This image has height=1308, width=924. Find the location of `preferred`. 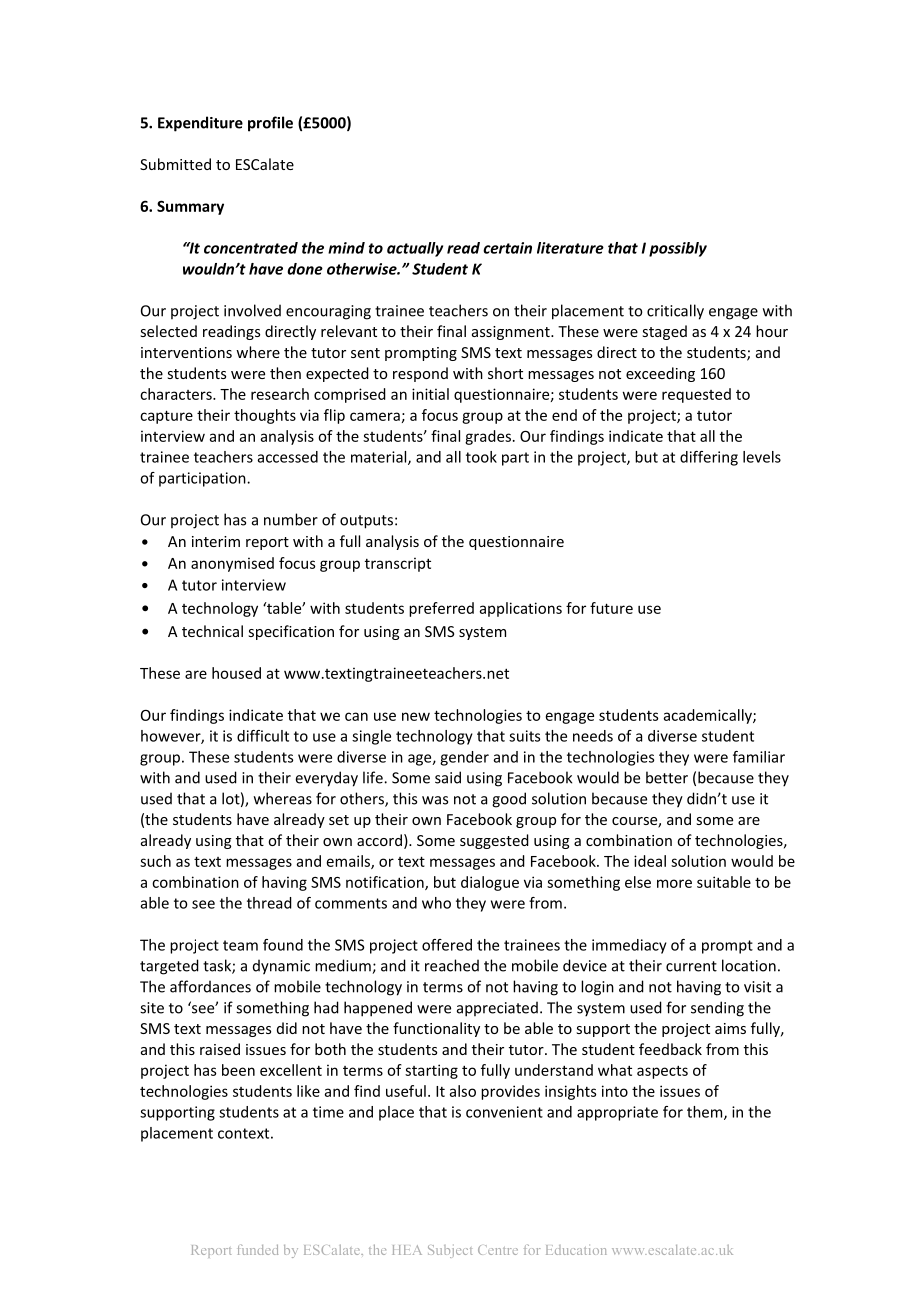

preferred is located at coordinates (441, 609).
